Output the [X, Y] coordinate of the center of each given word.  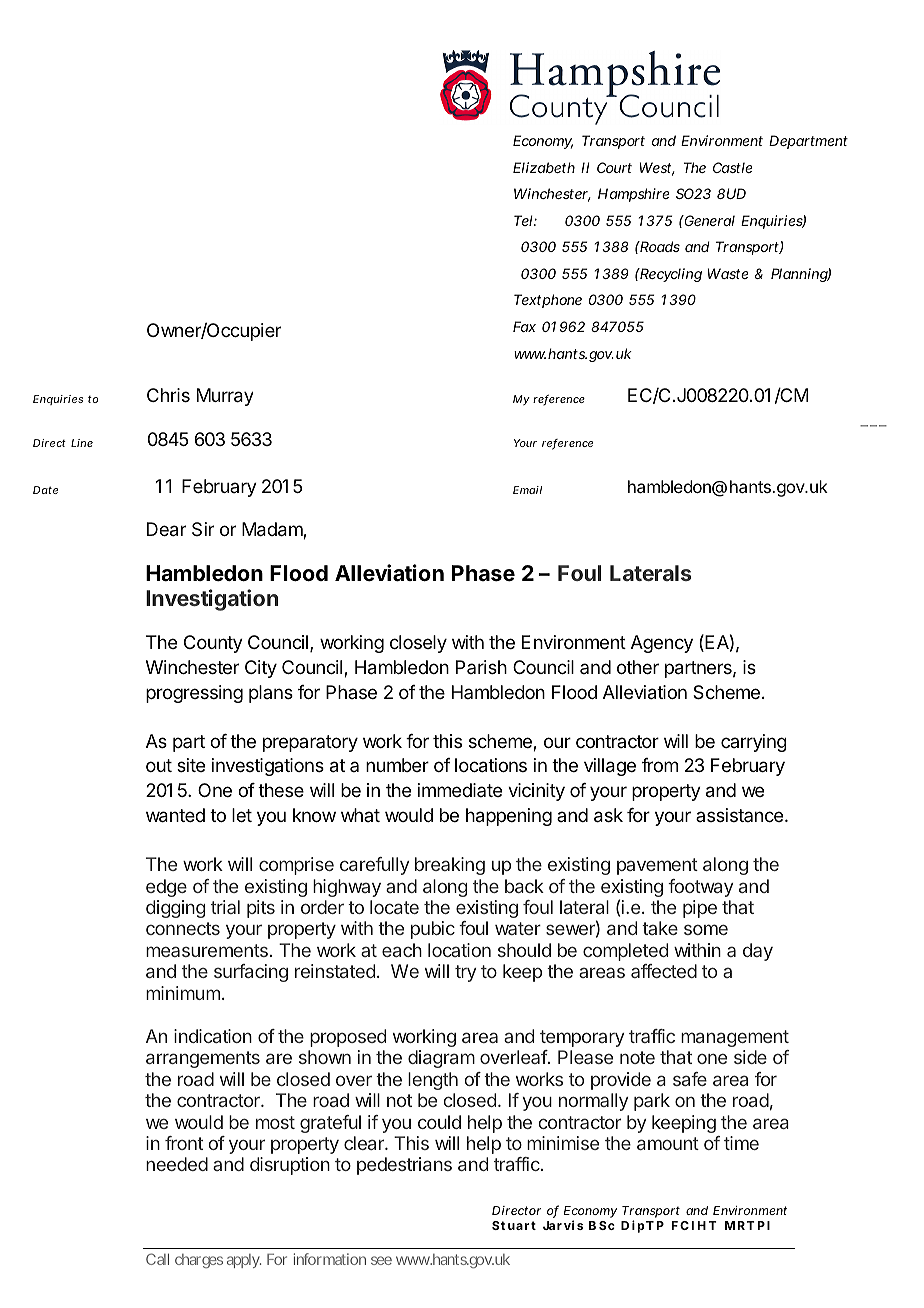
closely [418, 644]
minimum [183, 993]
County [213, 644]
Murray [225, 397]
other [638, 667]
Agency [662, 644]
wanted [175, 815]
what [360, 815]
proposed [348, 1038]
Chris [168, 395]
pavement [657, 866]
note [637, 1057]
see [381, 1260]
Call [157, 1259]
